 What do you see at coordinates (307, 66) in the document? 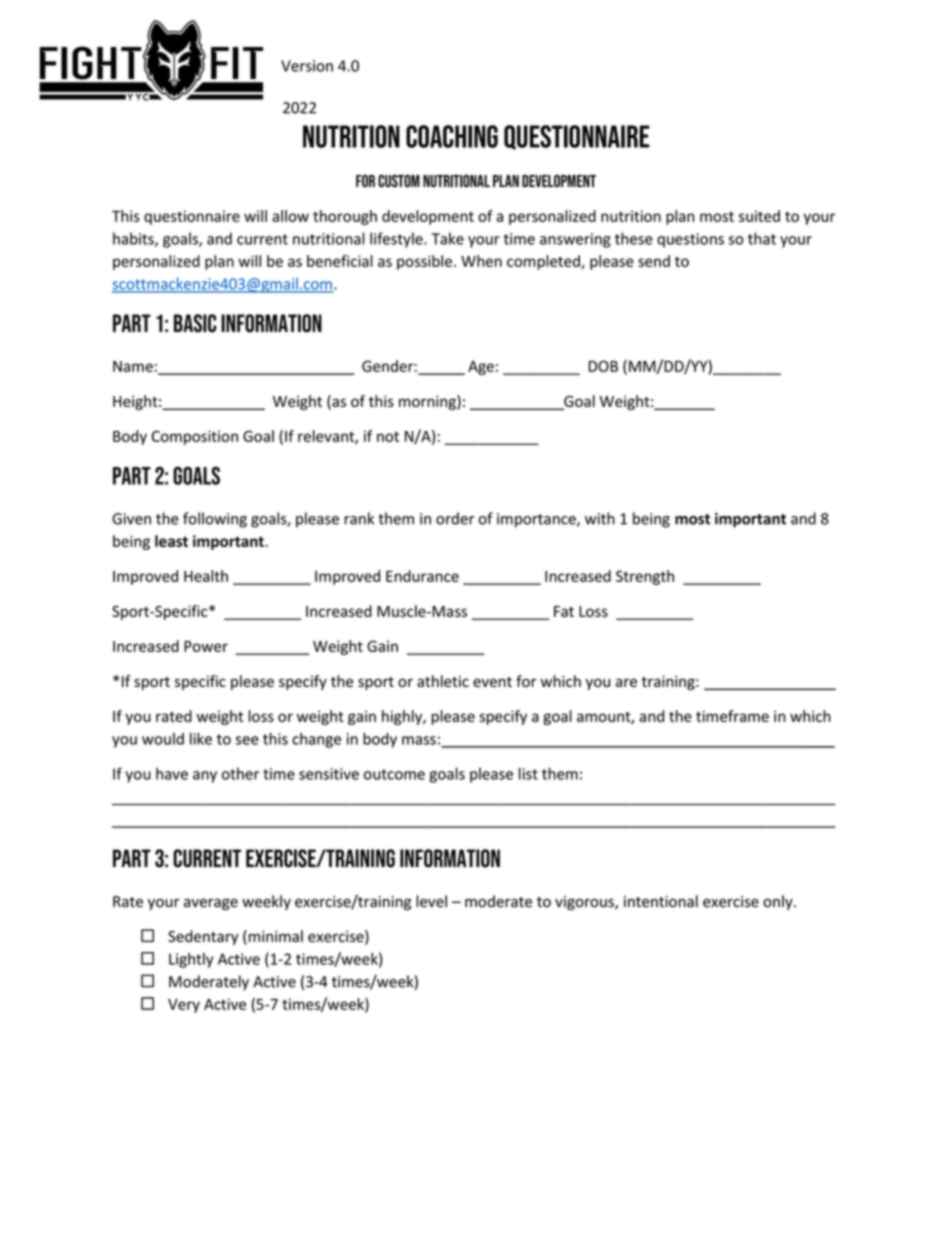
I see `Version` at bounding box center [307, 66].
